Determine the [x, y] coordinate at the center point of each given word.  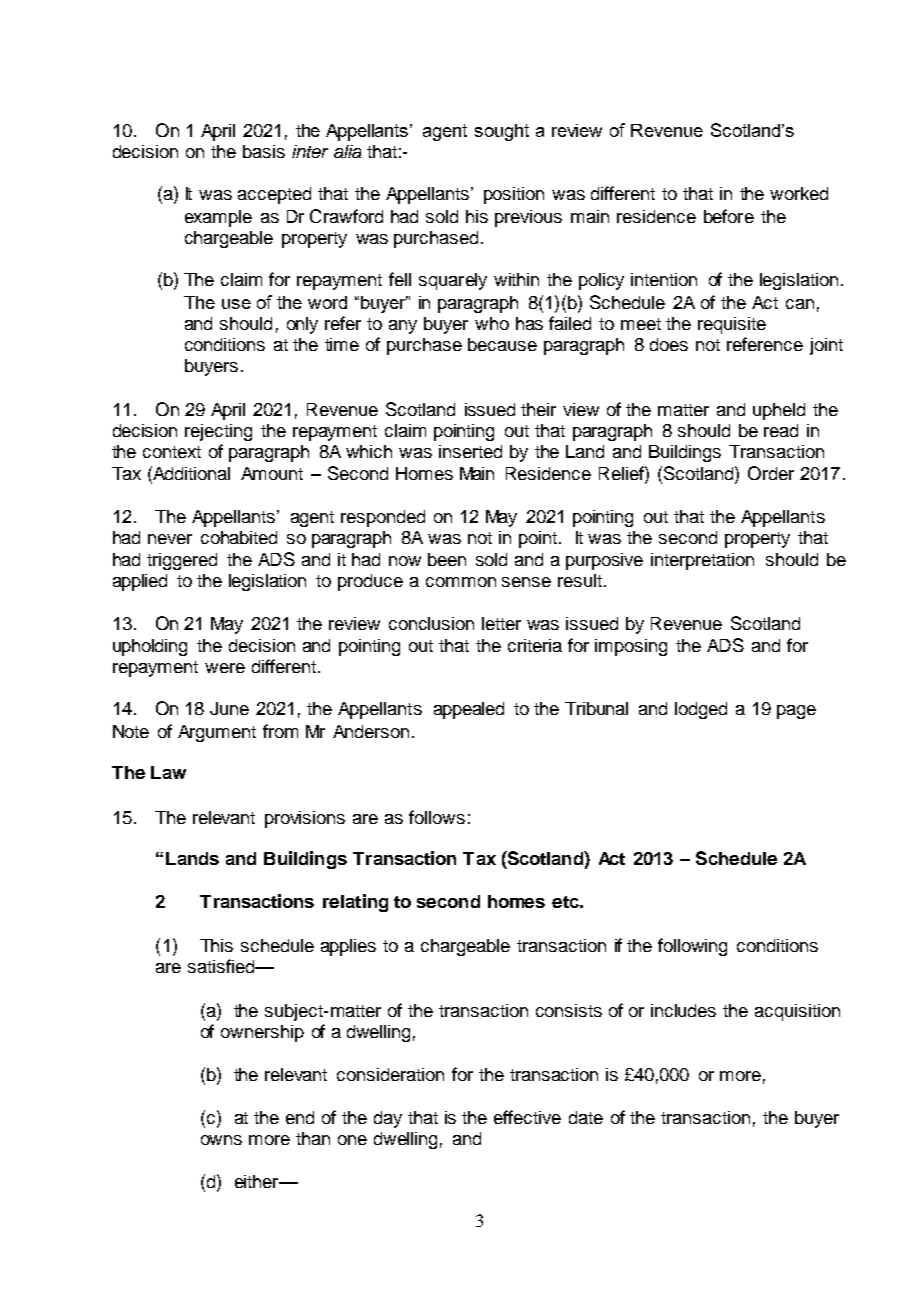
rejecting [218, 432]
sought [502, 132]
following [692, 947]
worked [799, 193]
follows [437, 817]
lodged [701, 710]
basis [264, 151]
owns [221, 1140]
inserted [470, 451]
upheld [779, 411]
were [225, 668]
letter [501, 623]
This [216, 945]
